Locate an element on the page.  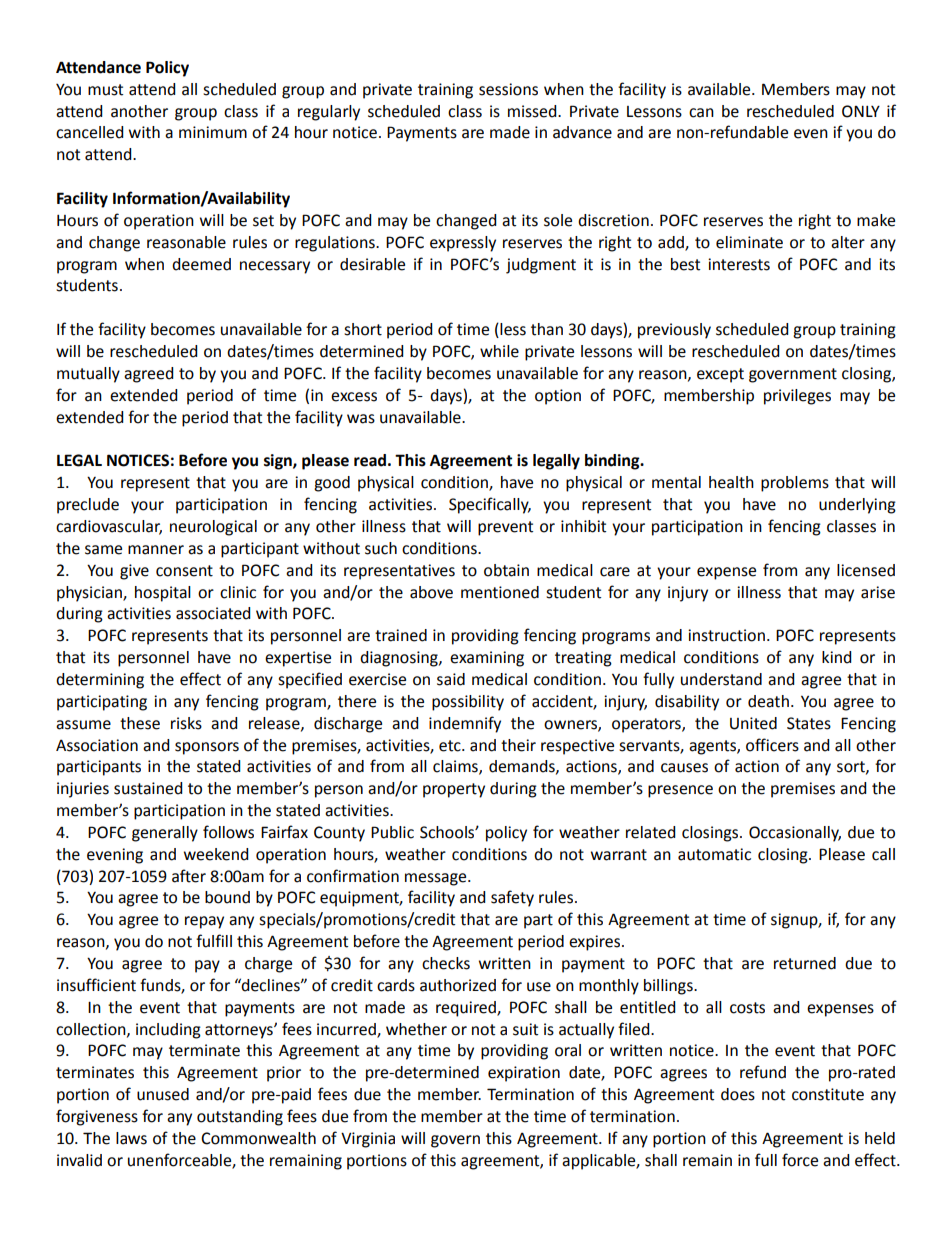
ONLY is located at coordinates (861, 111).
